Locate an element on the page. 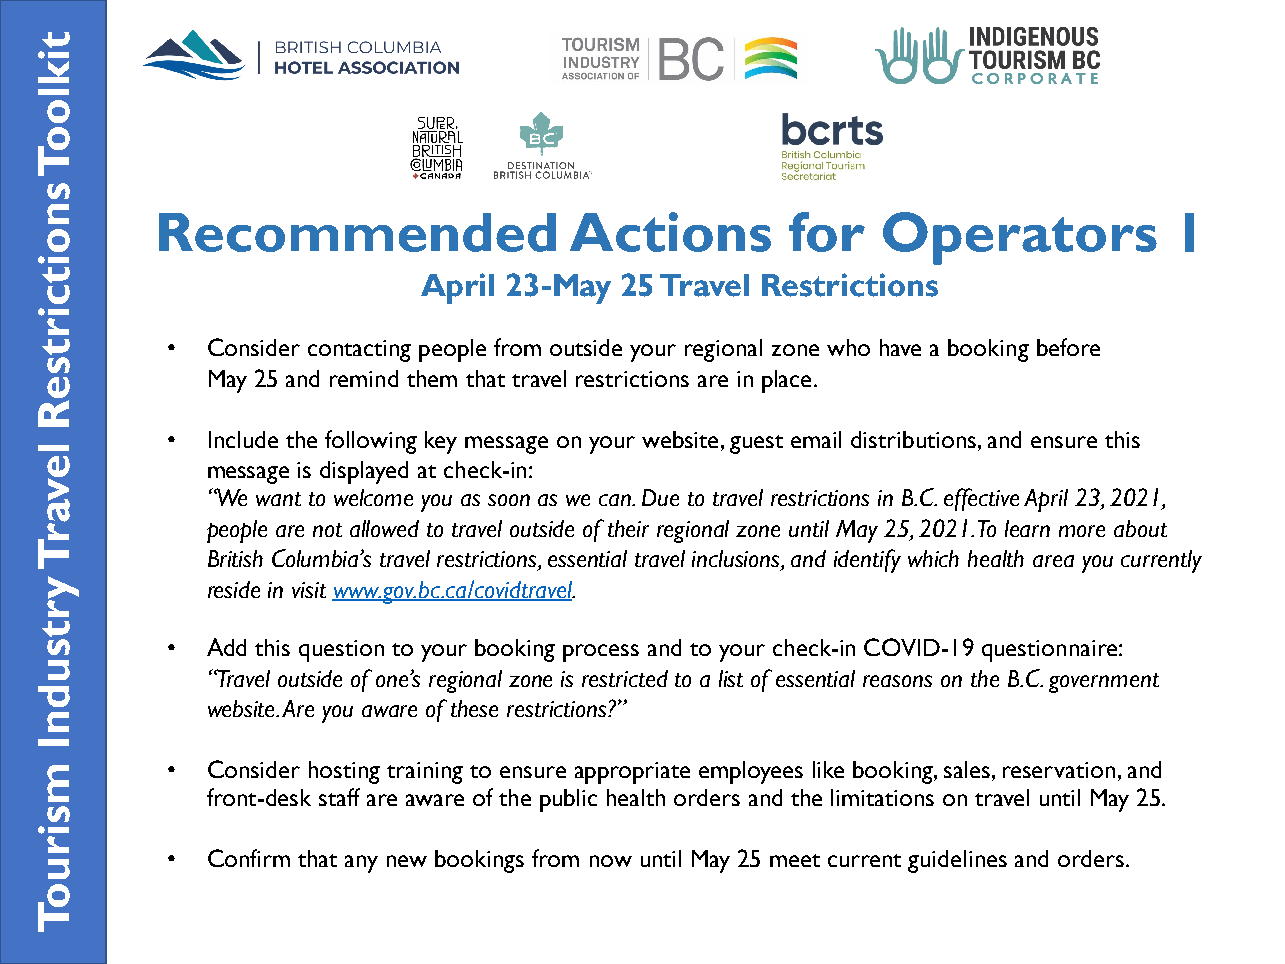 Image resolution: width=1285 pixels, height=964 pixels. any is located at coordinates (361, 864).
